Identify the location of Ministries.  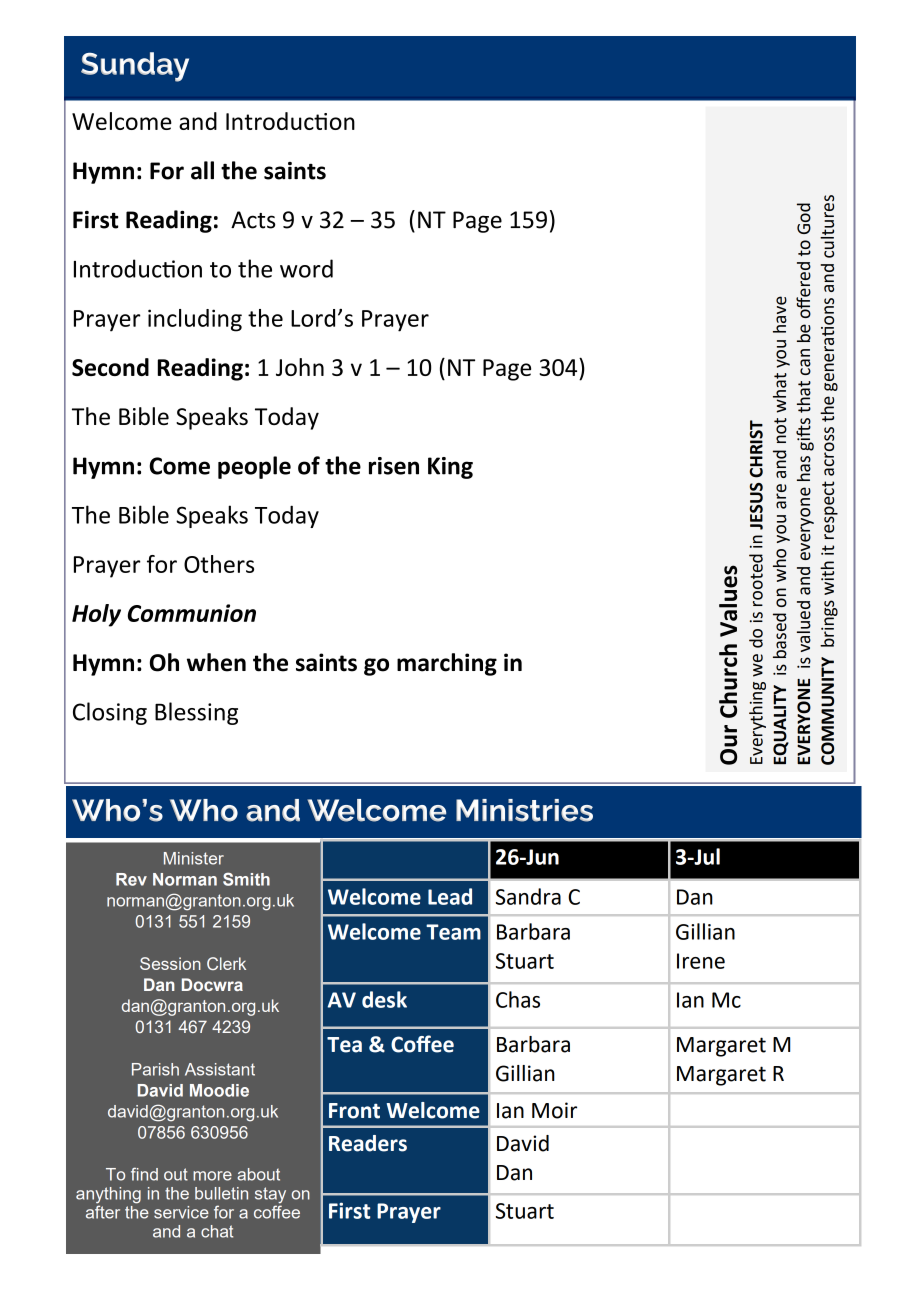
(524, 810).
